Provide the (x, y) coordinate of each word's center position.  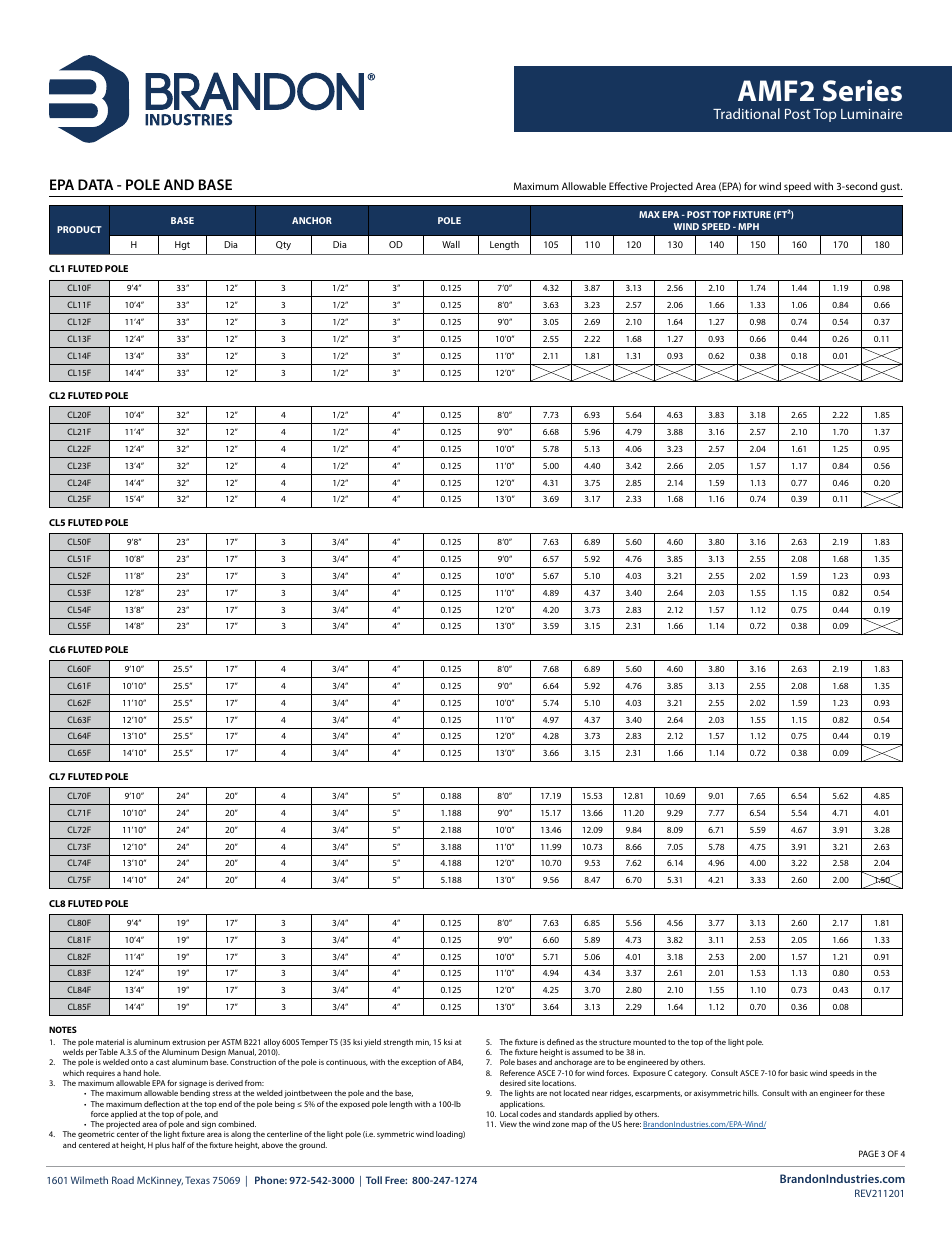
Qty (283, 245)
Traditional (746, 113)
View (508, 1124)
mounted (649, 1042)
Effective (628, 186)
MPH (748, 226)
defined (560, 1042)
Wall (451, 244)
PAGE (869, 1153)
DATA (95, 184)
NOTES (63, 1029)
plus (162, 1146)
